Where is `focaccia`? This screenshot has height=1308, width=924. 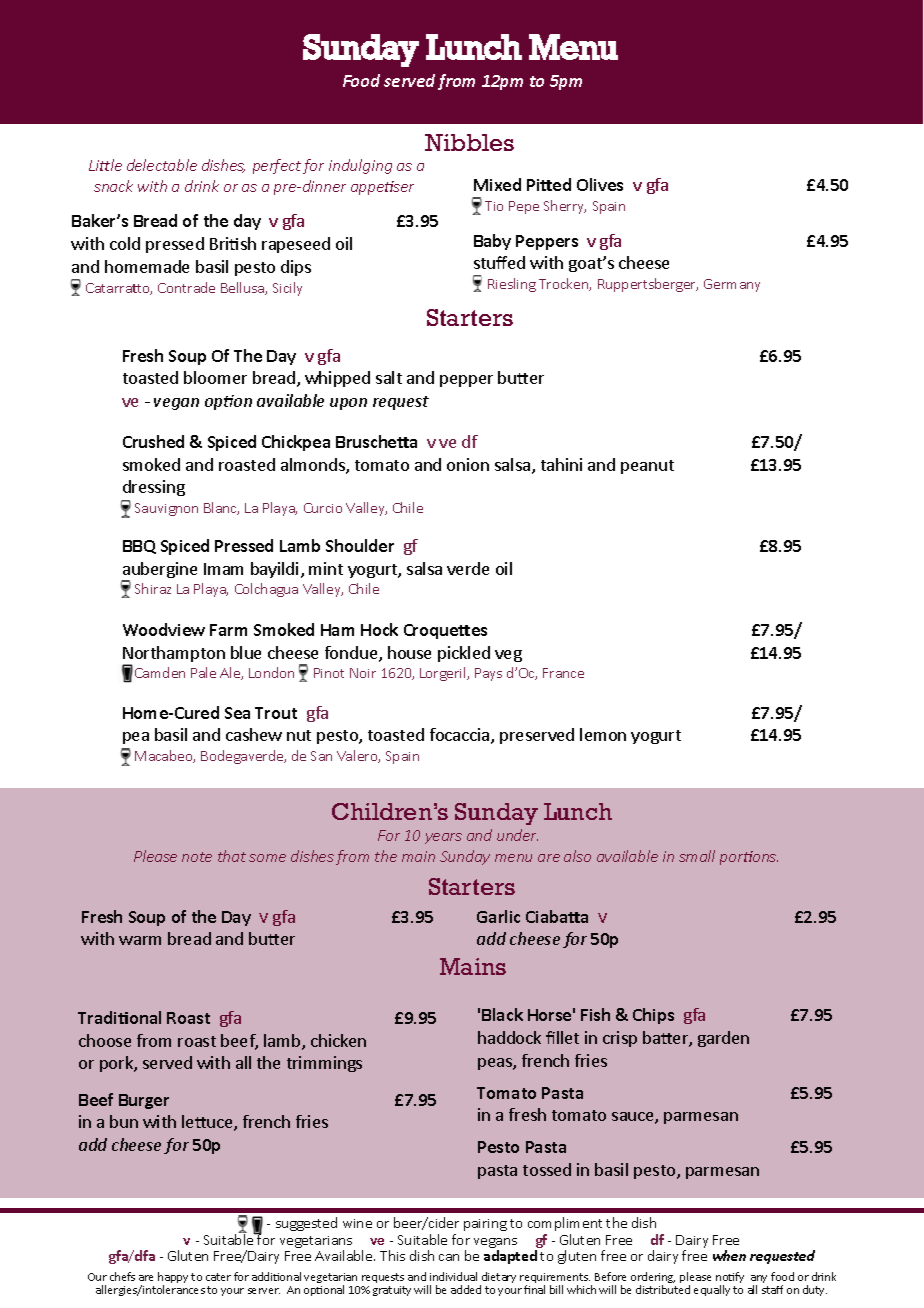 focaccia is located at coordinates (461, 736).
